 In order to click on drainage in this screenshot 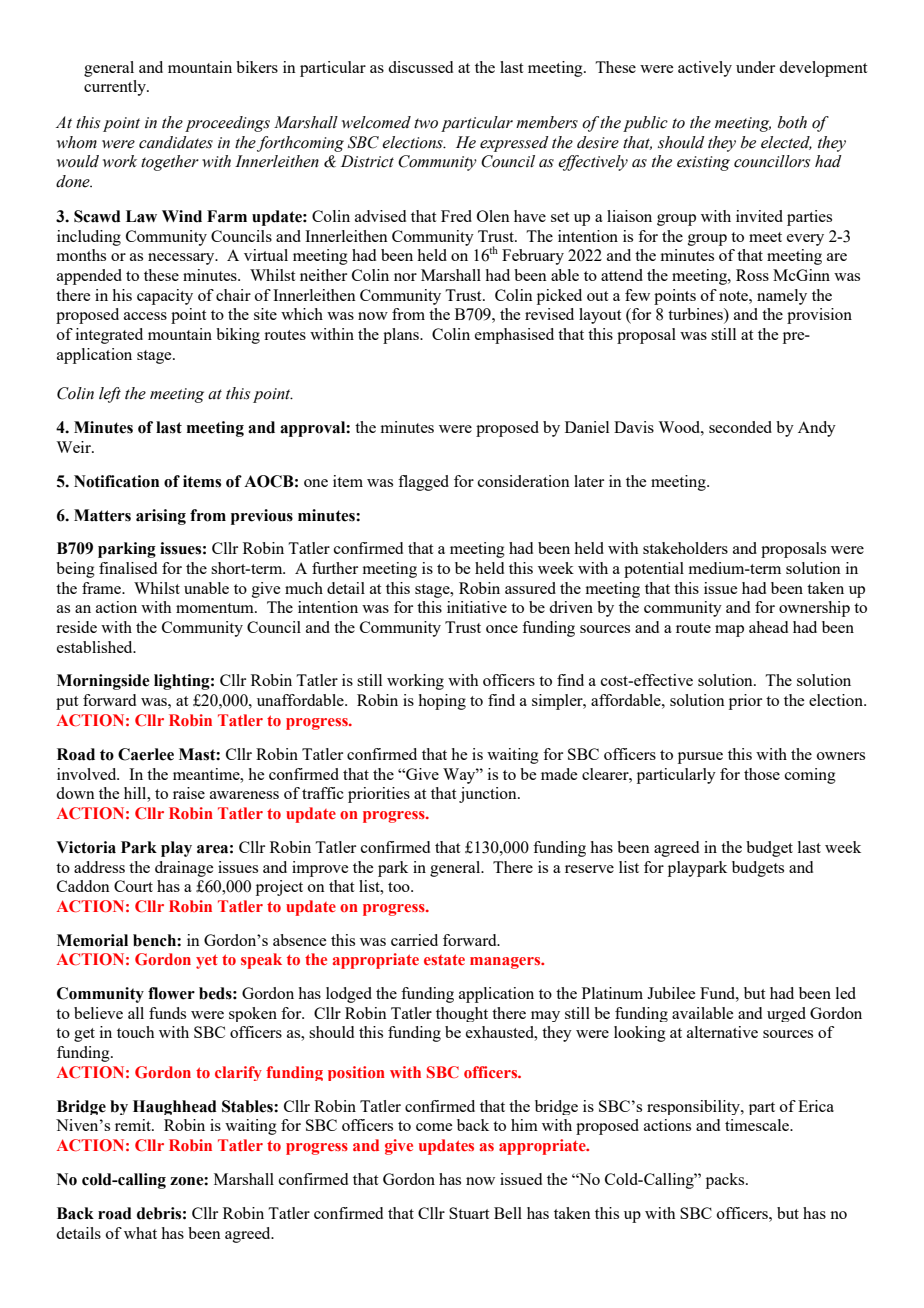, I will do `click(184, 869)`.
